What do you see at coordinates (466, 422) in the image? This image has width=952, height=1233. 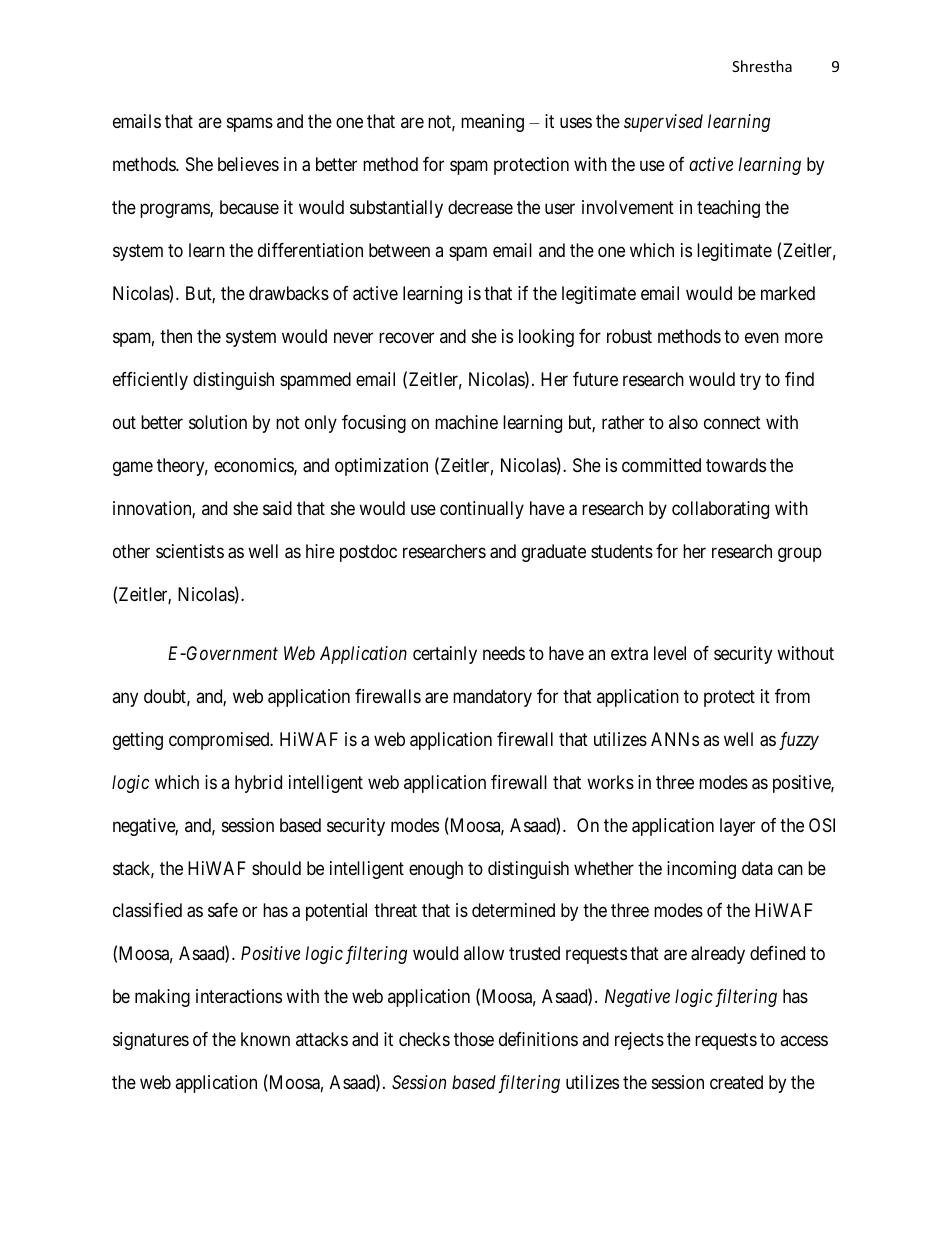 I see `machine` at bounding box center [466, 422].
